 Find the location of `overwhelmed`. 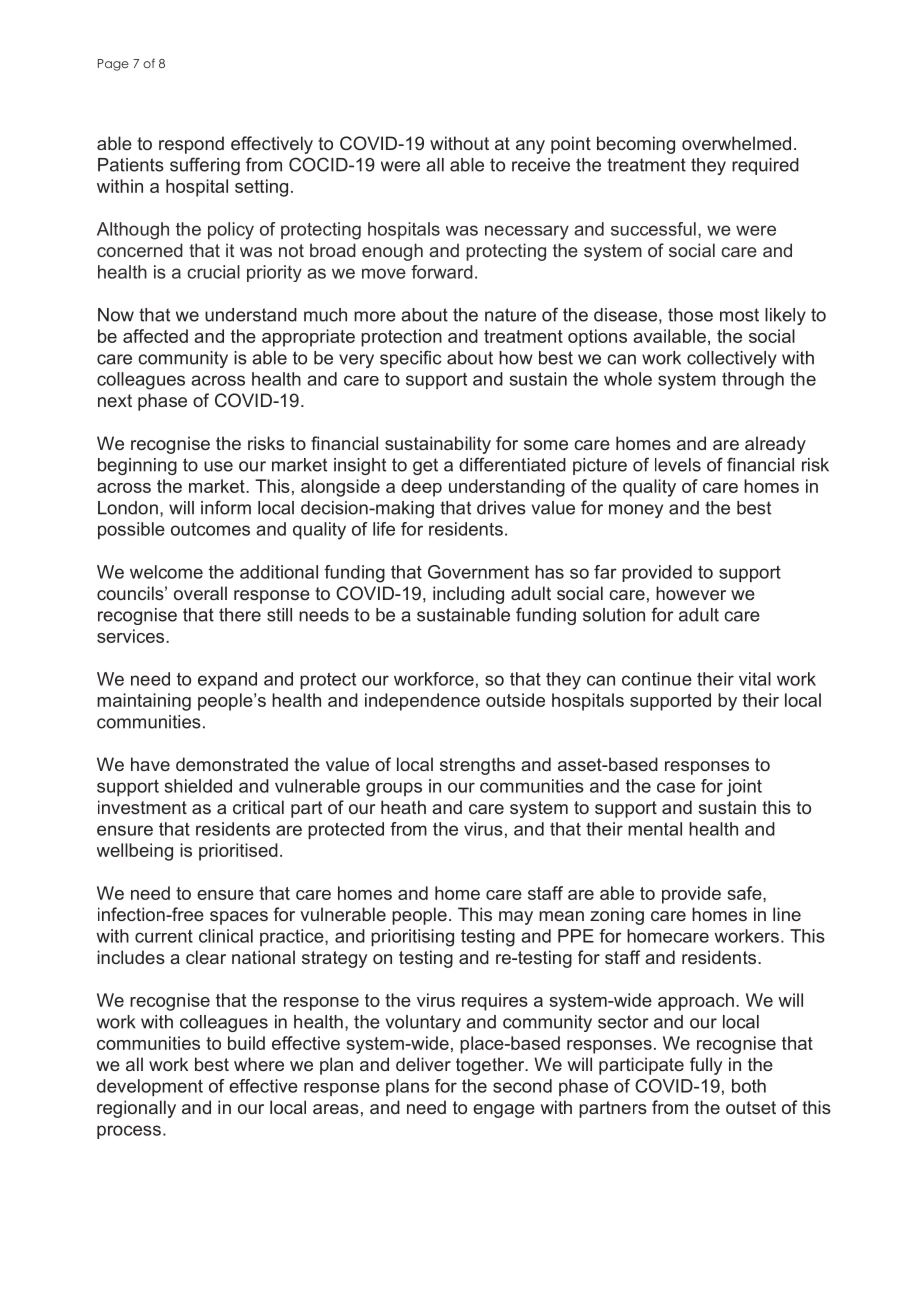

overwhelmed is located at coordinates (736, 143).
